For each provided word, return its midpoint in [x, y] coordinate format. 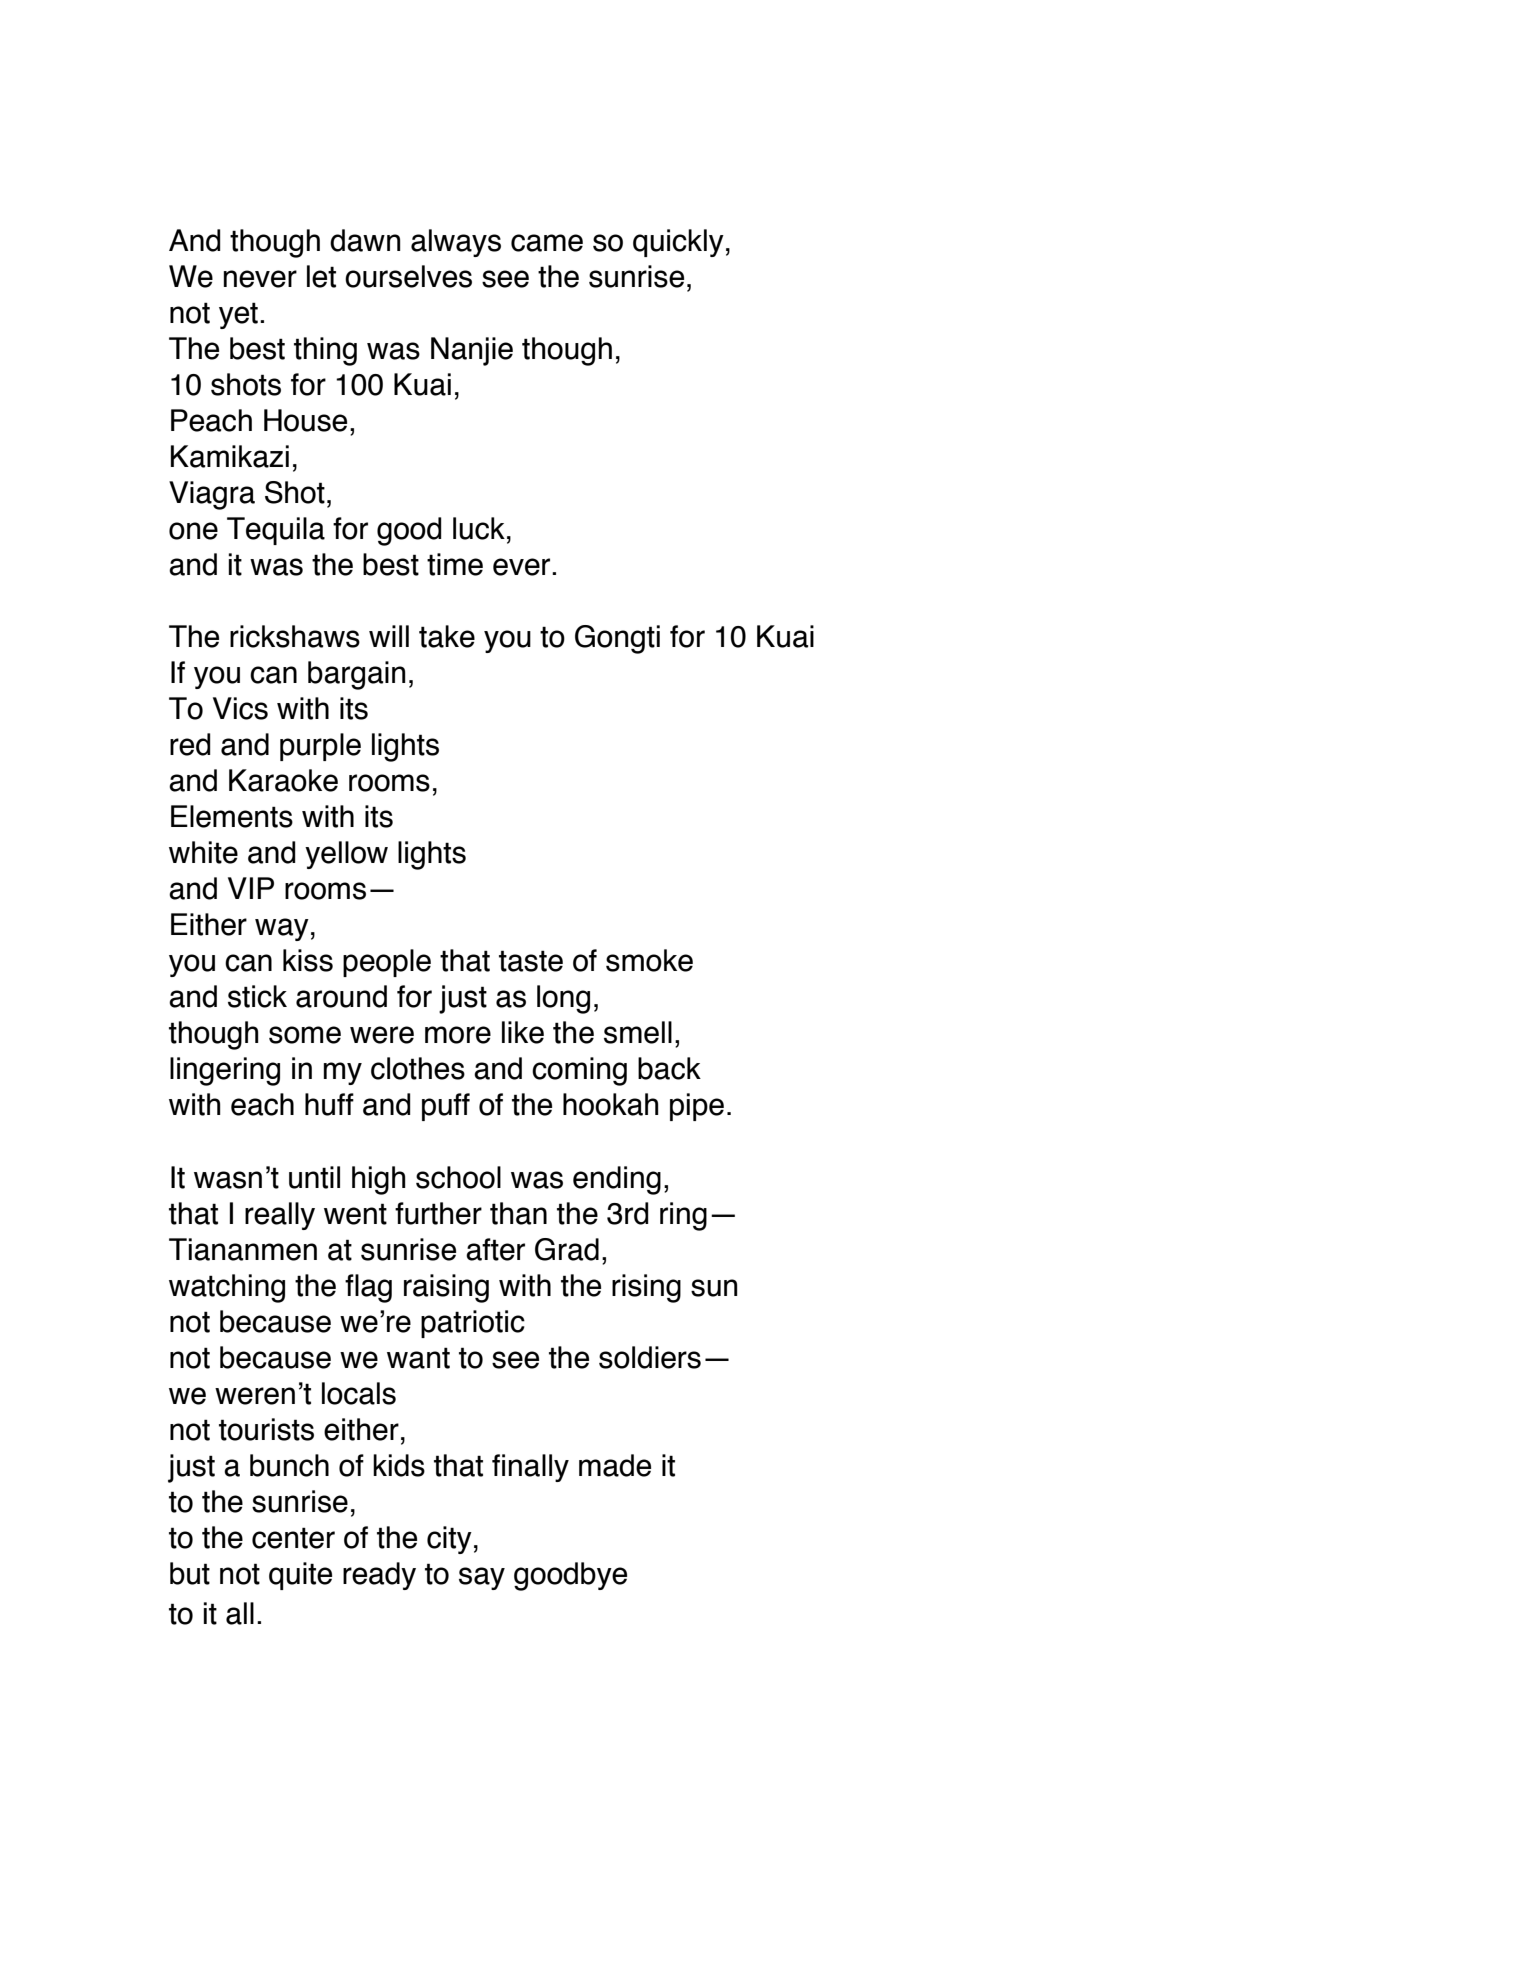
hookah [611, 1104]
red [190, 744]
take [447, 636]
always [456, 243]
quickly [678, 243]
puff [446, 1107]
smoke [649, 960]
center [293, 1538]
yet [238, 315]
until [314, 1177]
